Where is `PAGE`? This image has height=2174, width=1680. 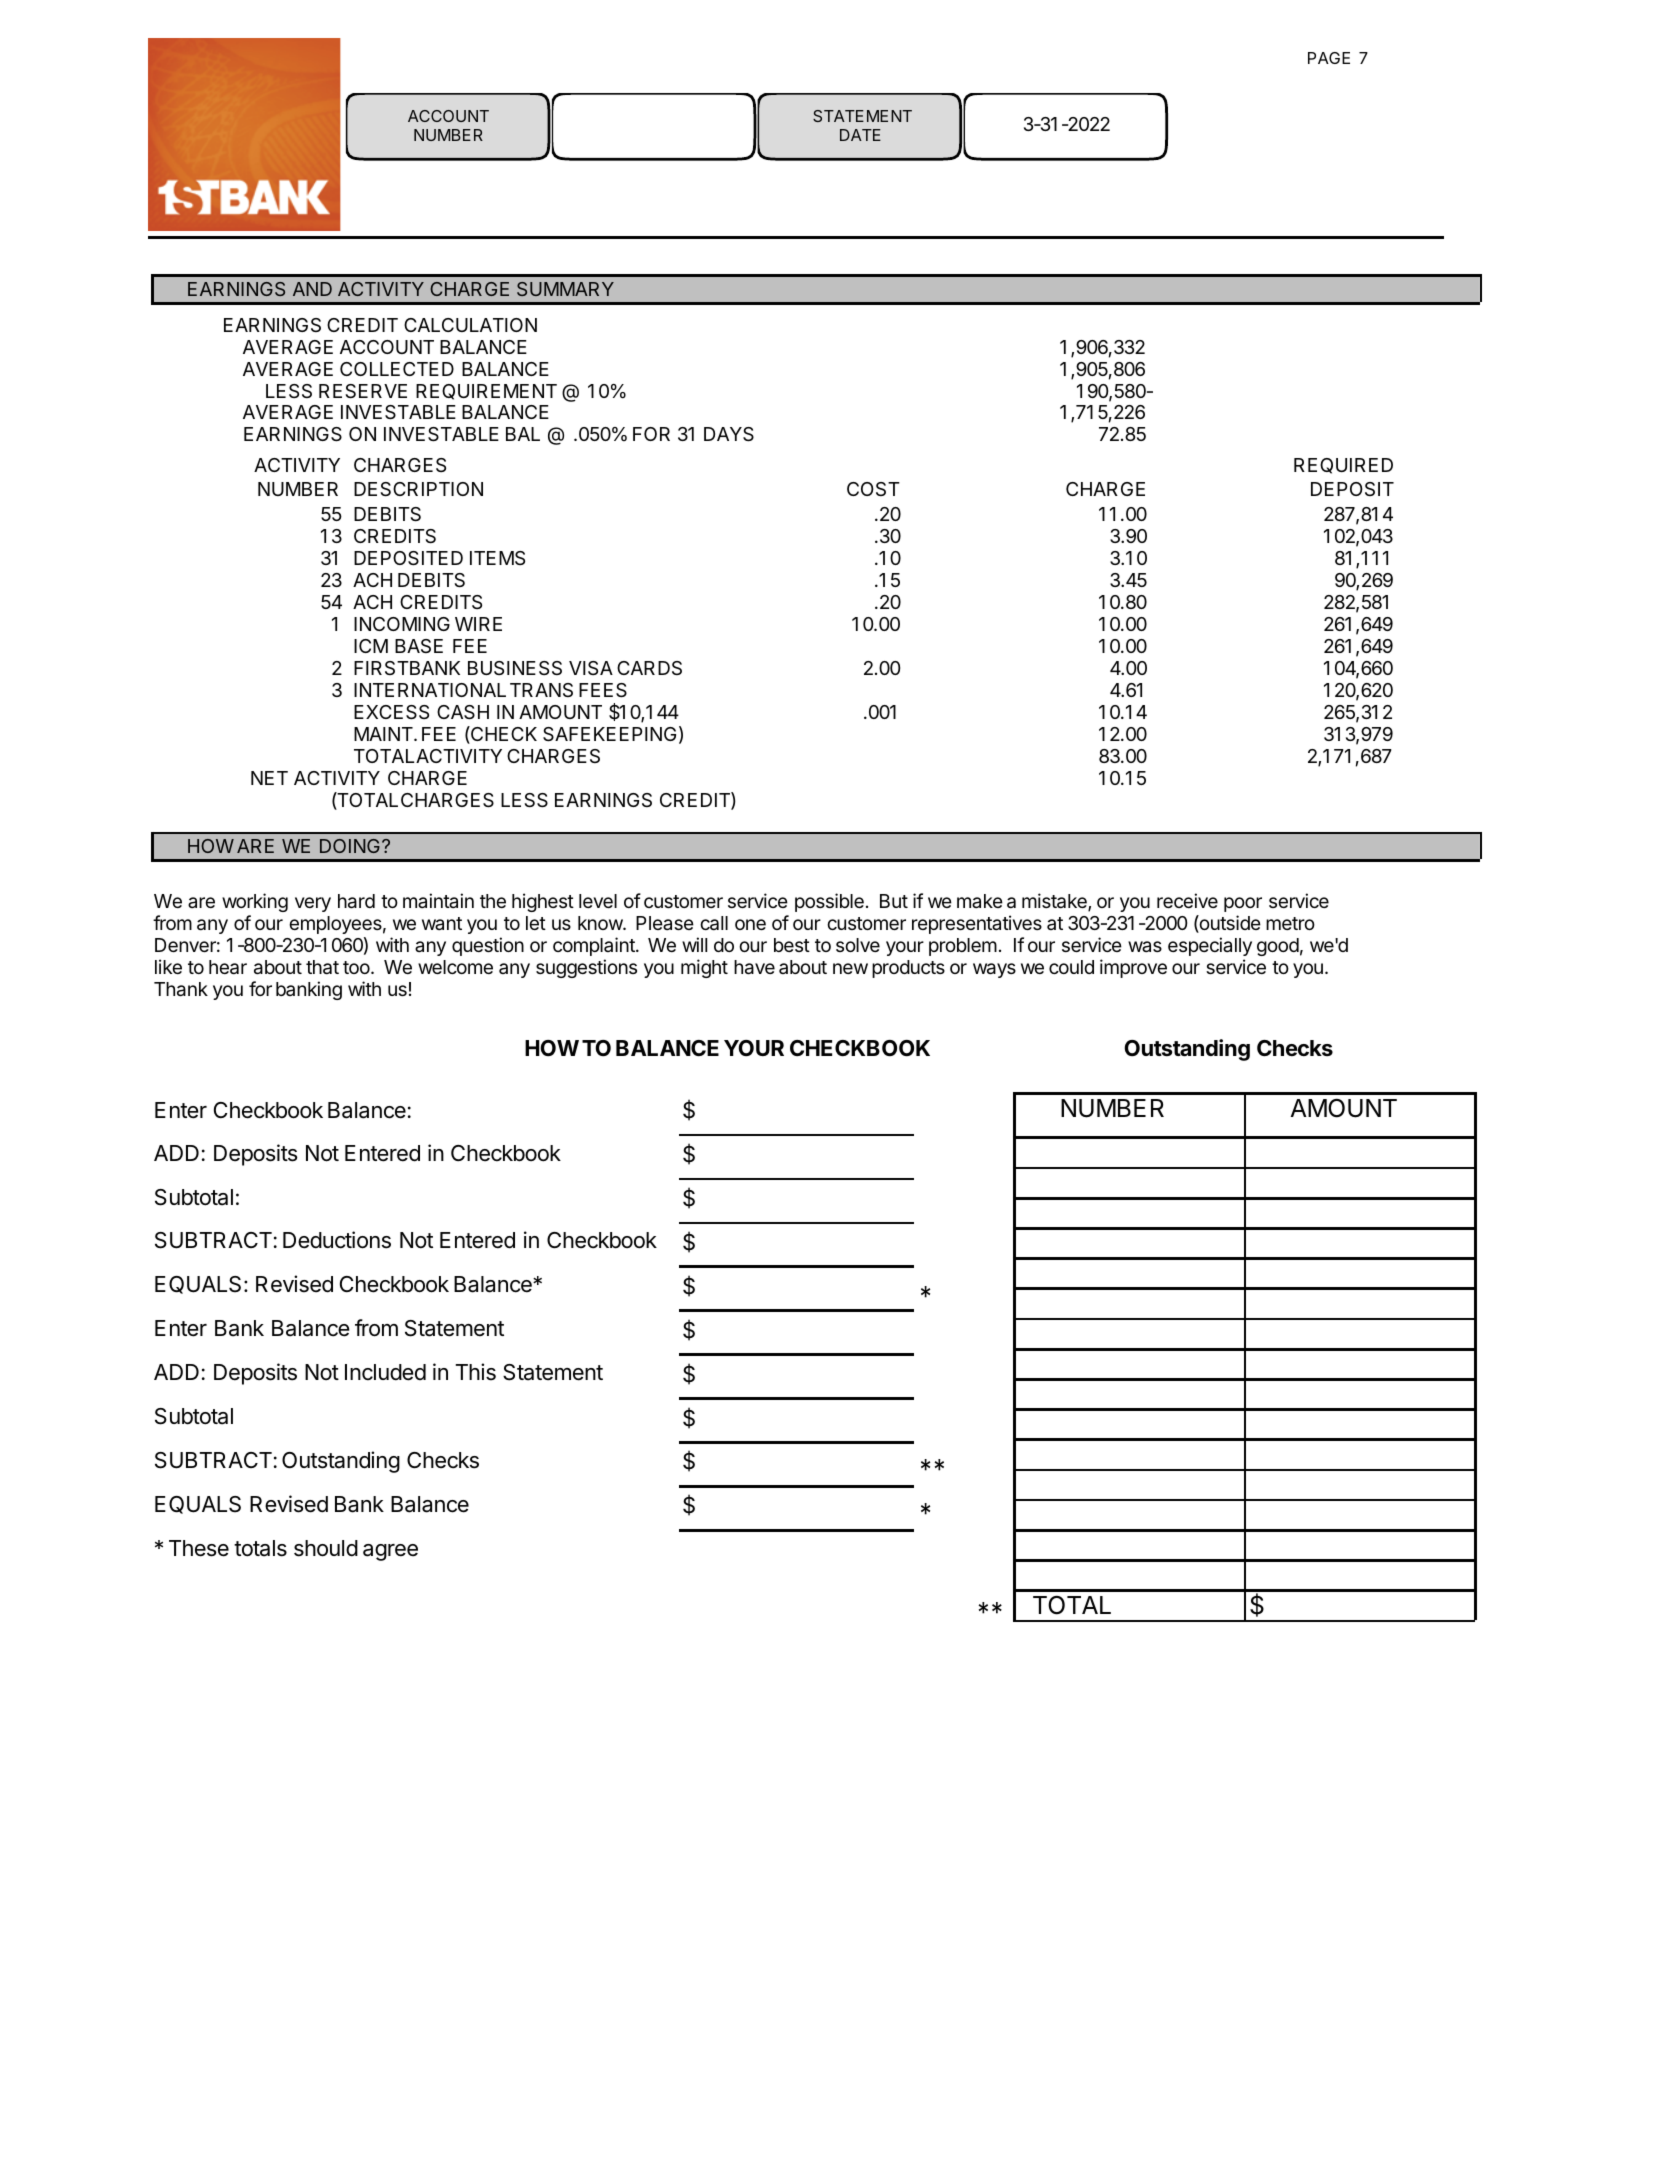
PAGE is located at coordinates (1329, 58).
